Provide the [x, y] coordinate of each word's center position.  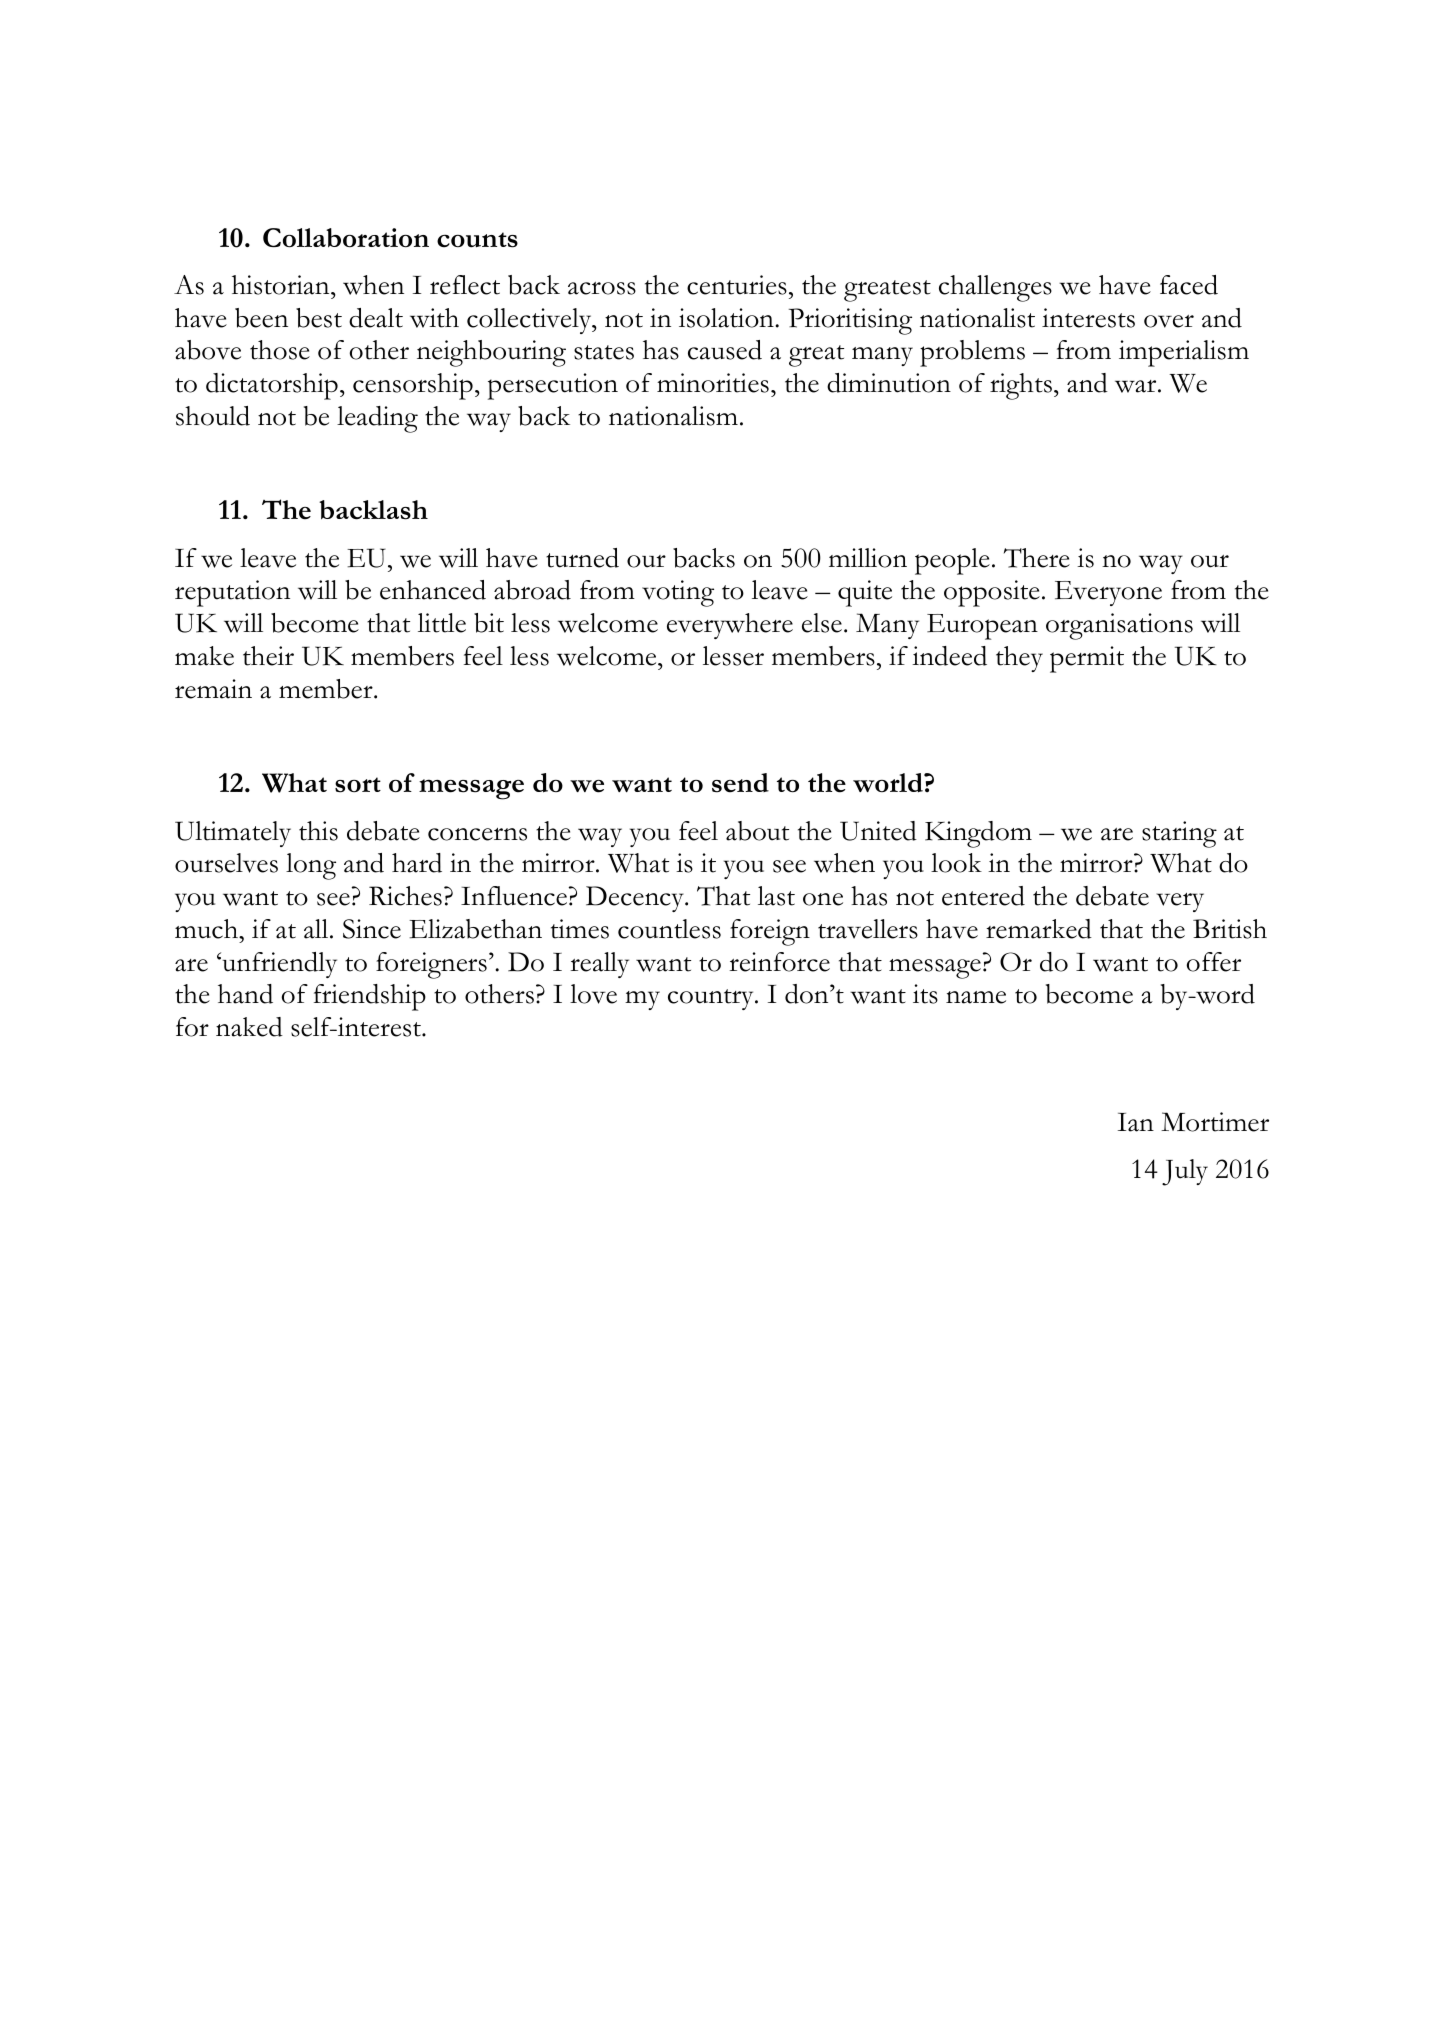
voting [678, 593]
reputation [232, 593]
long [311, 866]
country [712, 999]
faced [1189, 285]
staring [1179, 834]
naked [249, 1027]
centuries [737, 285]
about [757, 831]
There [1037, 558]
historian [282, 285]
